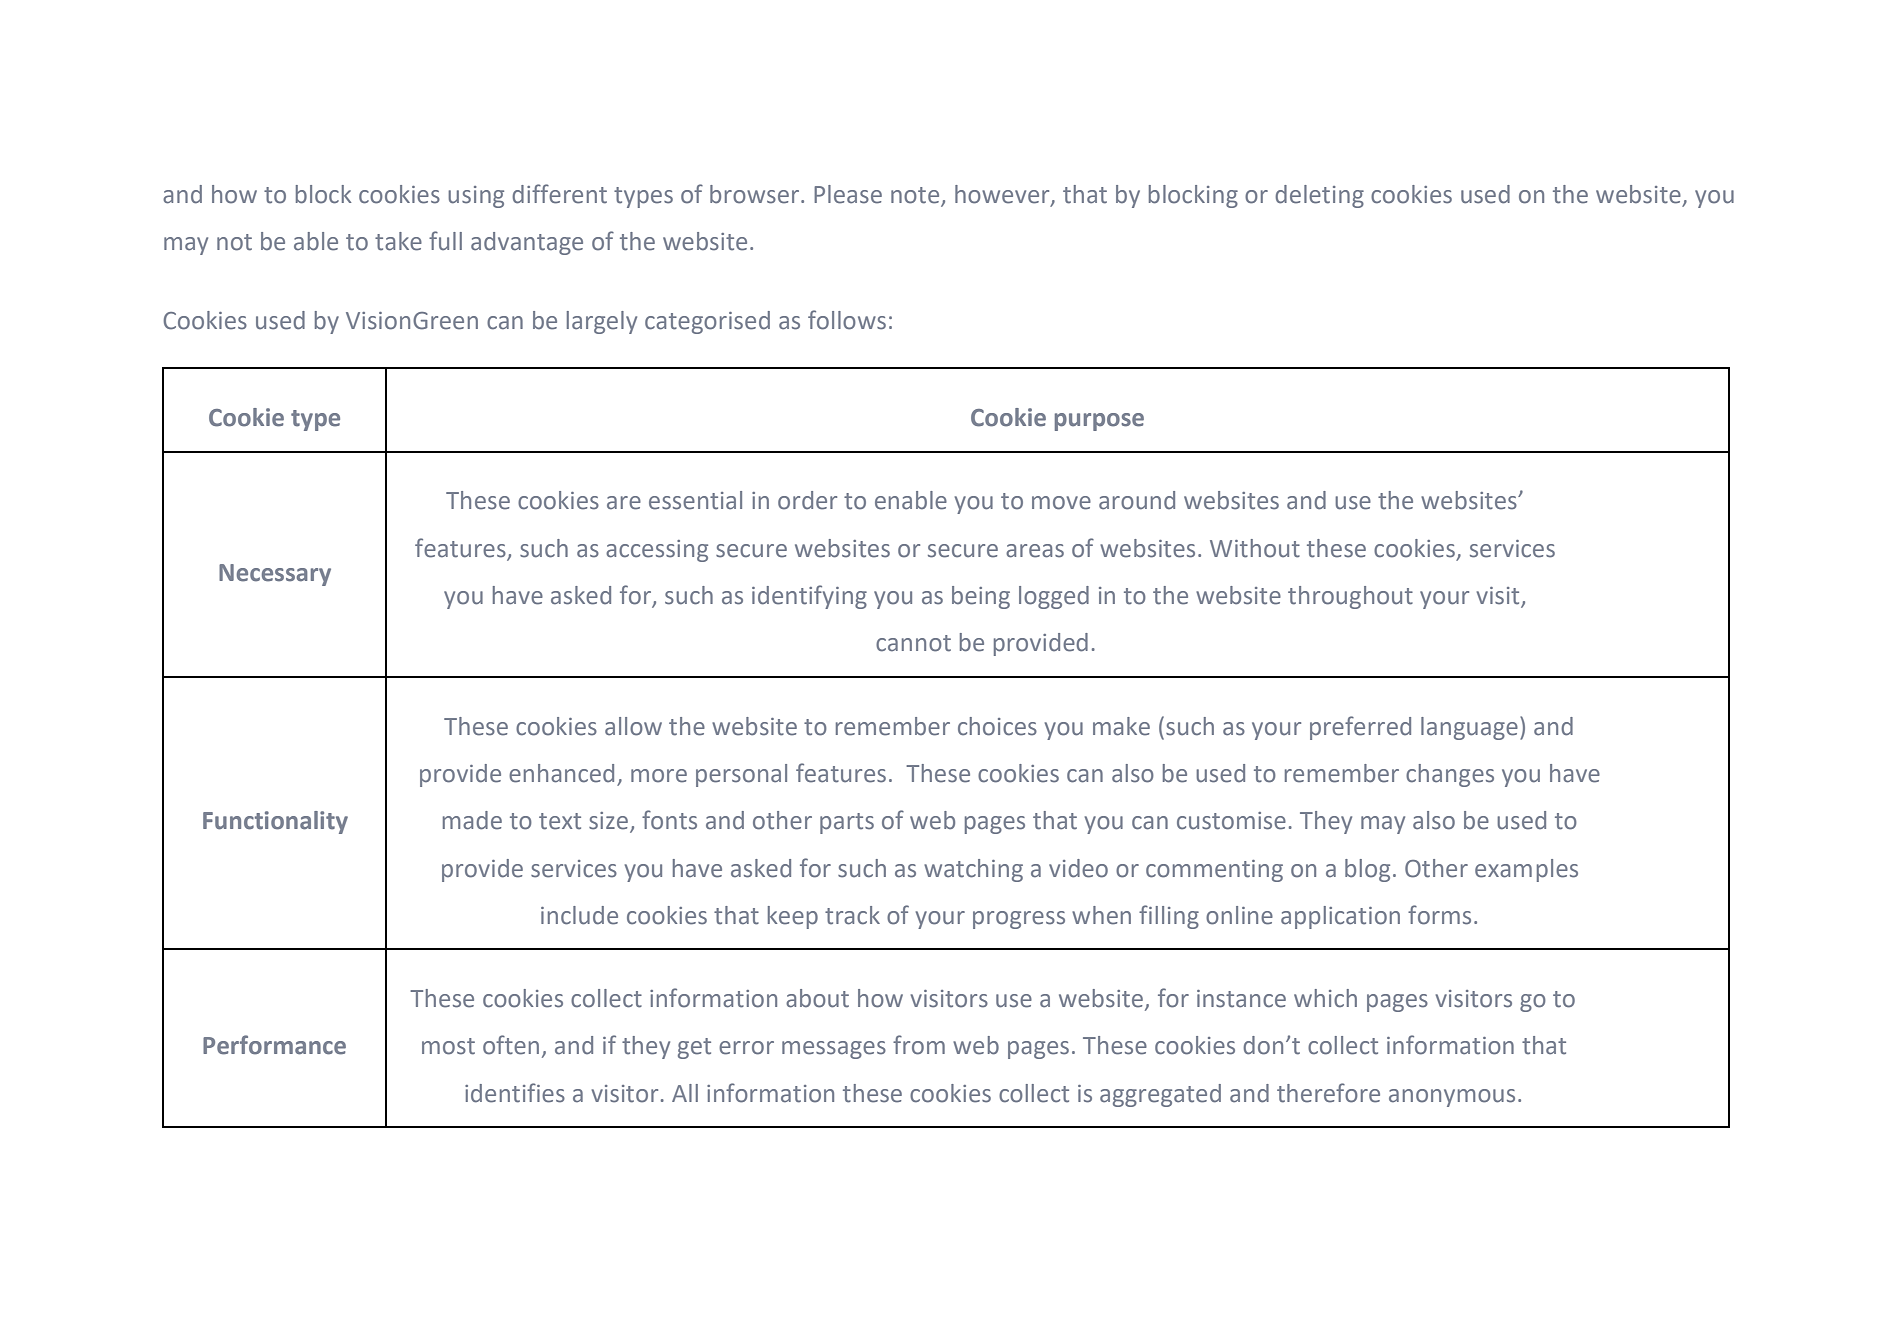 This page has width=1899, height=1343. Describe the element at coordinates (919, 1045) in the page. I see `from` at that location.
